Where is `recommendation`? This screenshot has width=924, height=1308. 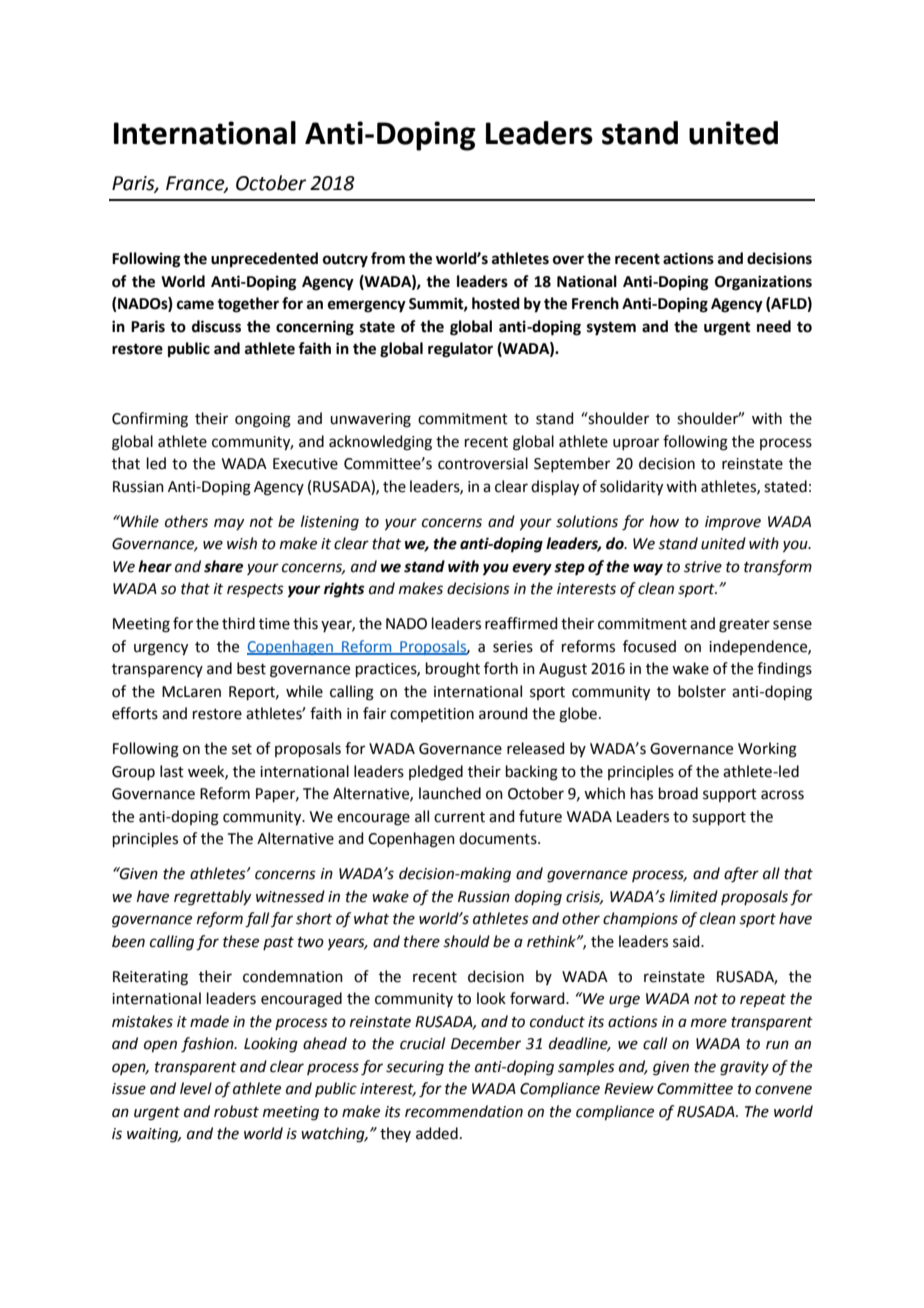 recommendation is located at coordinates (464, 1111).
